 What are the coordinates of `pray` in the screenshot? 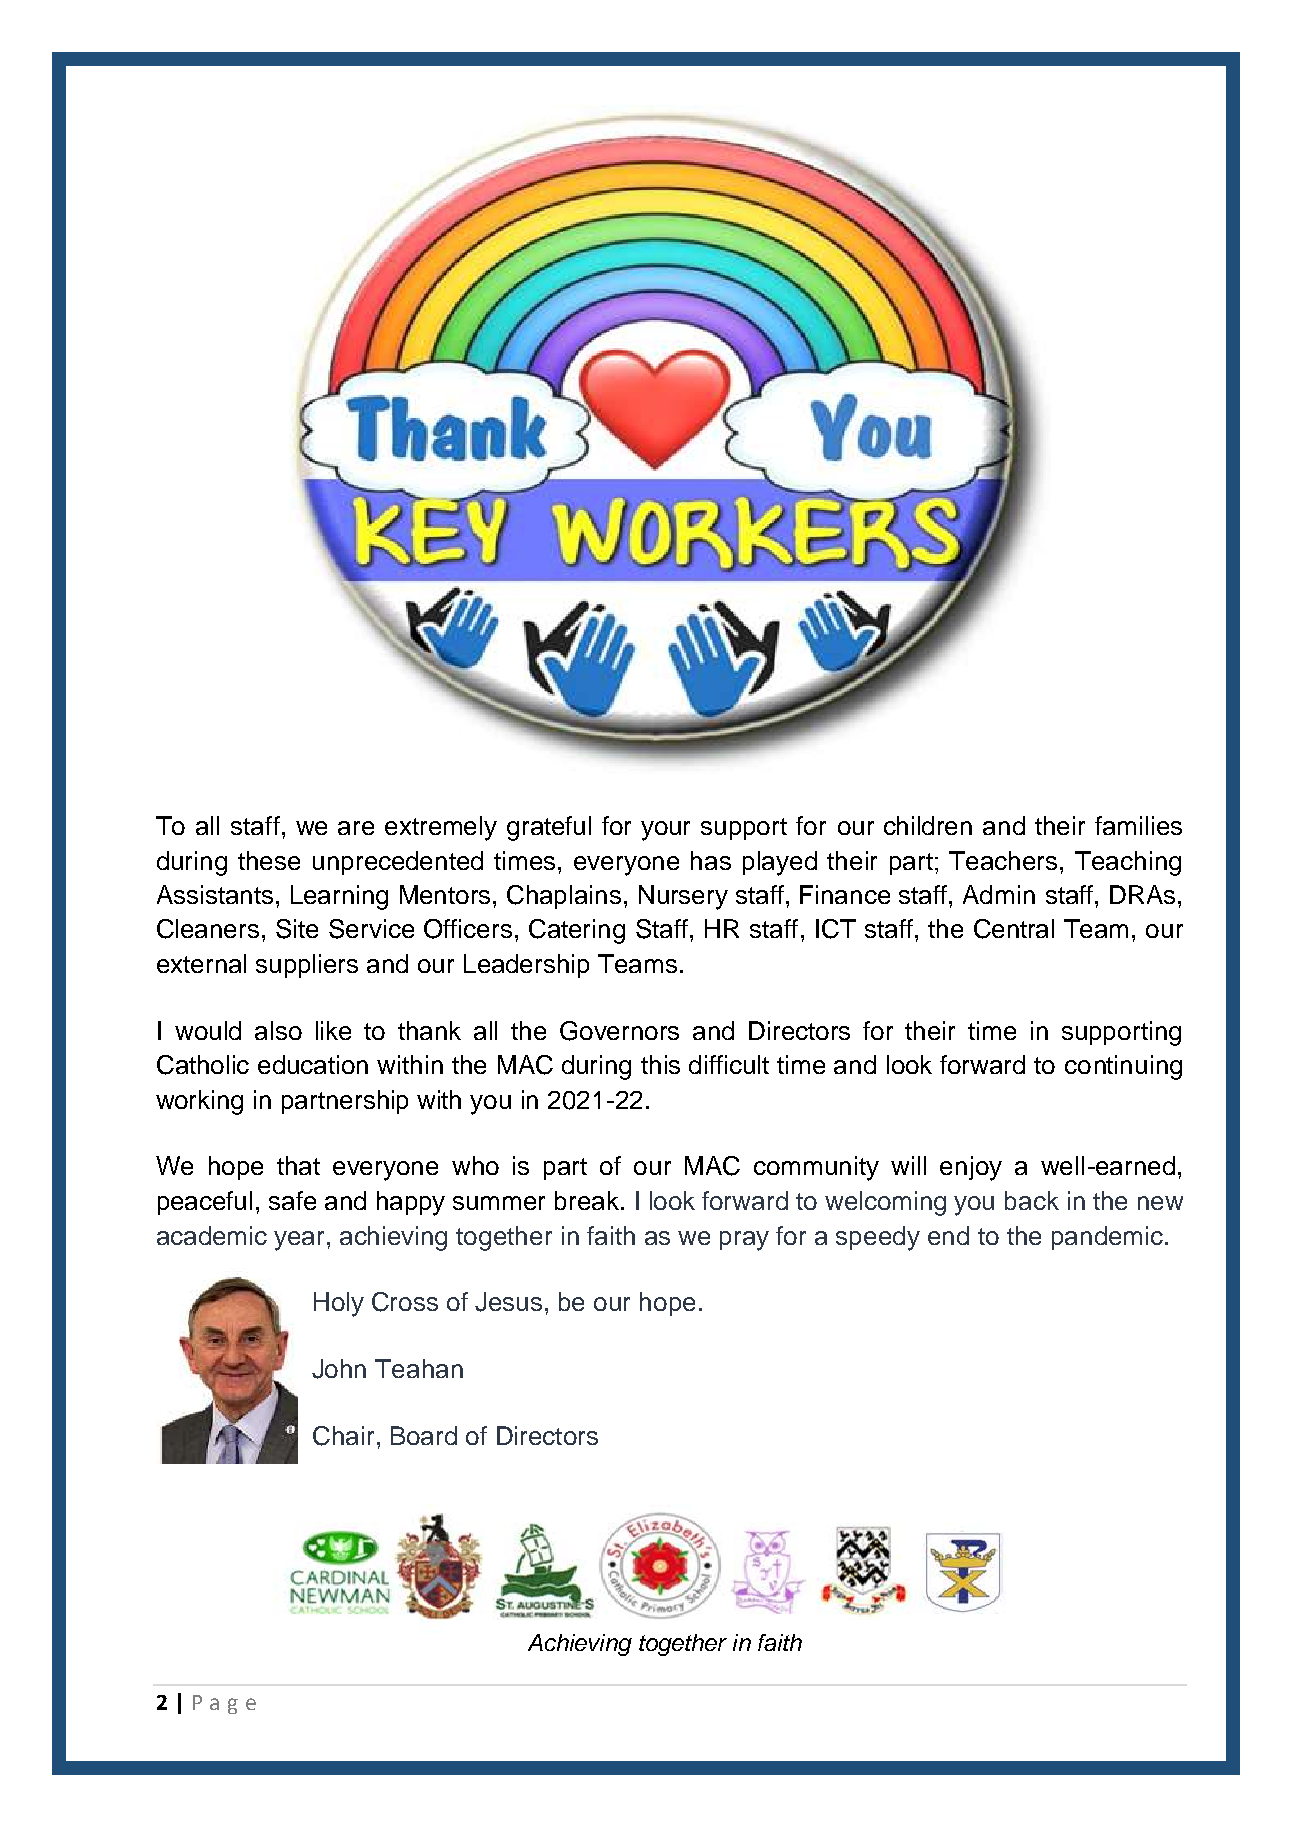 It's located at (744, 1241).
